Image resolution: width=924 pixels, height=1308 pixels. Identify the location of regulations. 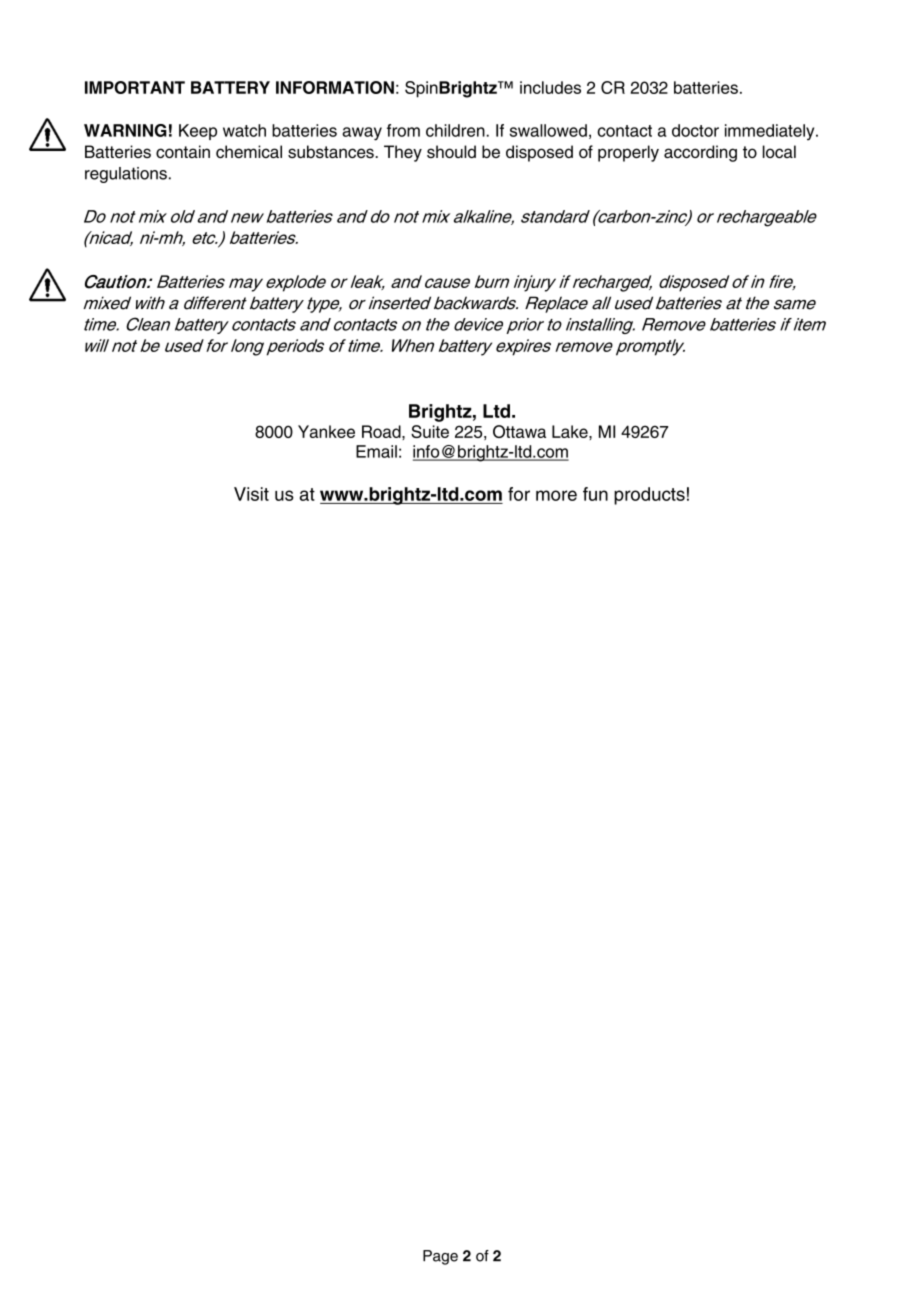
(126, 175).
